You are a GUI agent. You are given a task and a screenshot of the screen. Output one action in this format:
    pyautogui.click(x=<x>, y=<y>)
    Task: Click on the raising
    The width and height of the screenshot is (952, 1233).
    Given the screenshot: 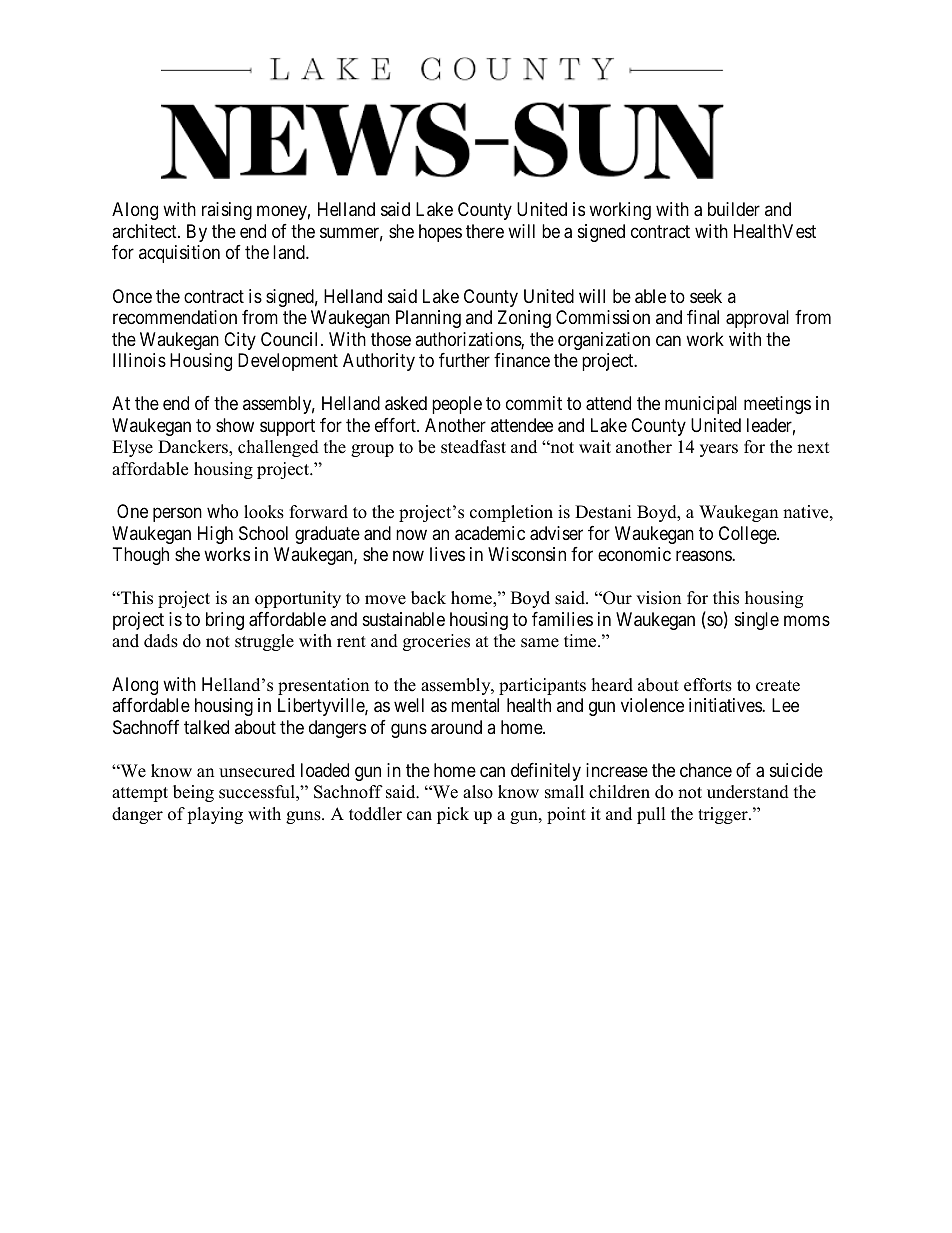 What is the action you would take?
    pyautogui.click(x=227, y=211)
